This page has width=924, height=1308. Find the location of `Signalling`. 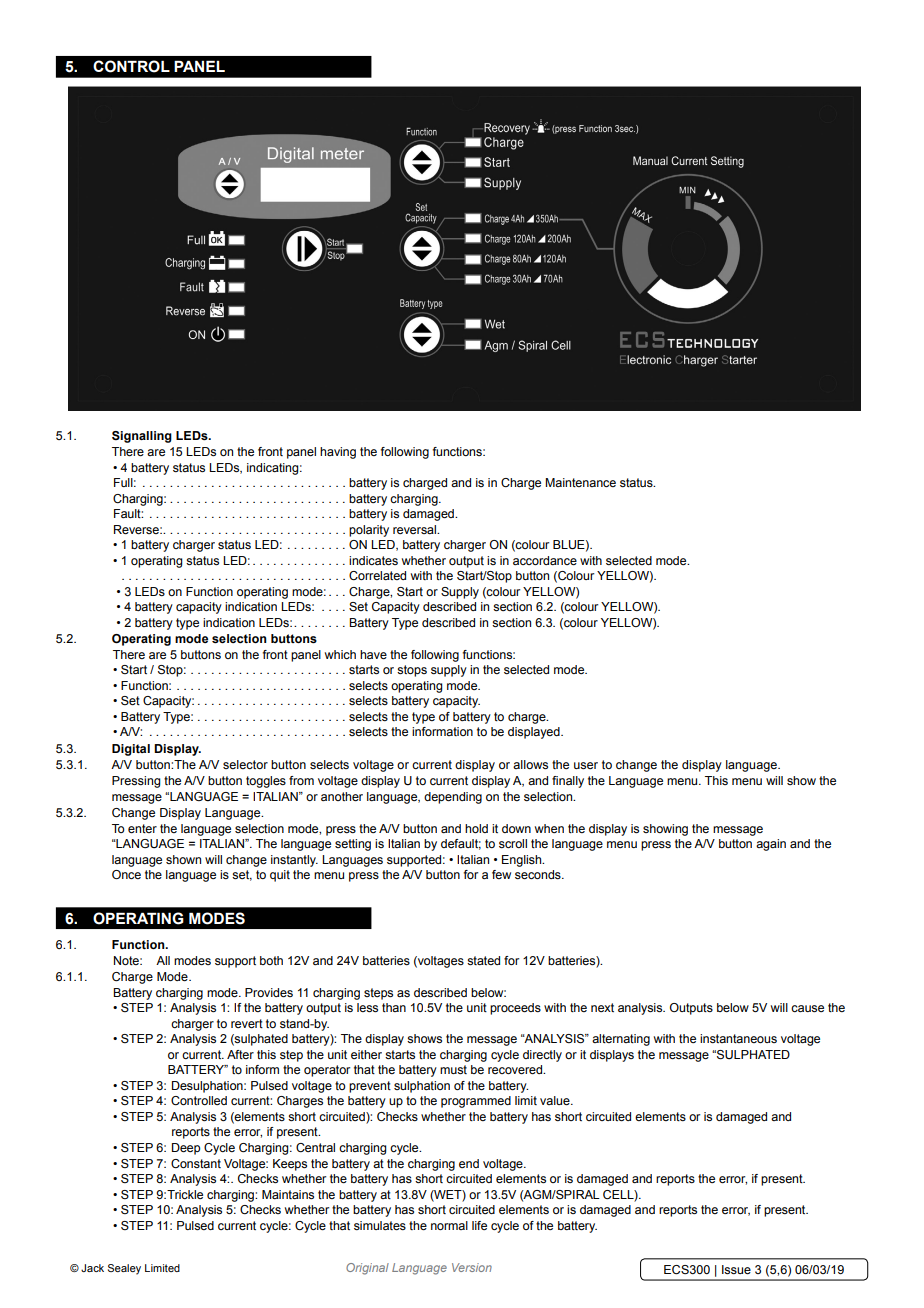

Signalling is located at coordinates (142, 437).
